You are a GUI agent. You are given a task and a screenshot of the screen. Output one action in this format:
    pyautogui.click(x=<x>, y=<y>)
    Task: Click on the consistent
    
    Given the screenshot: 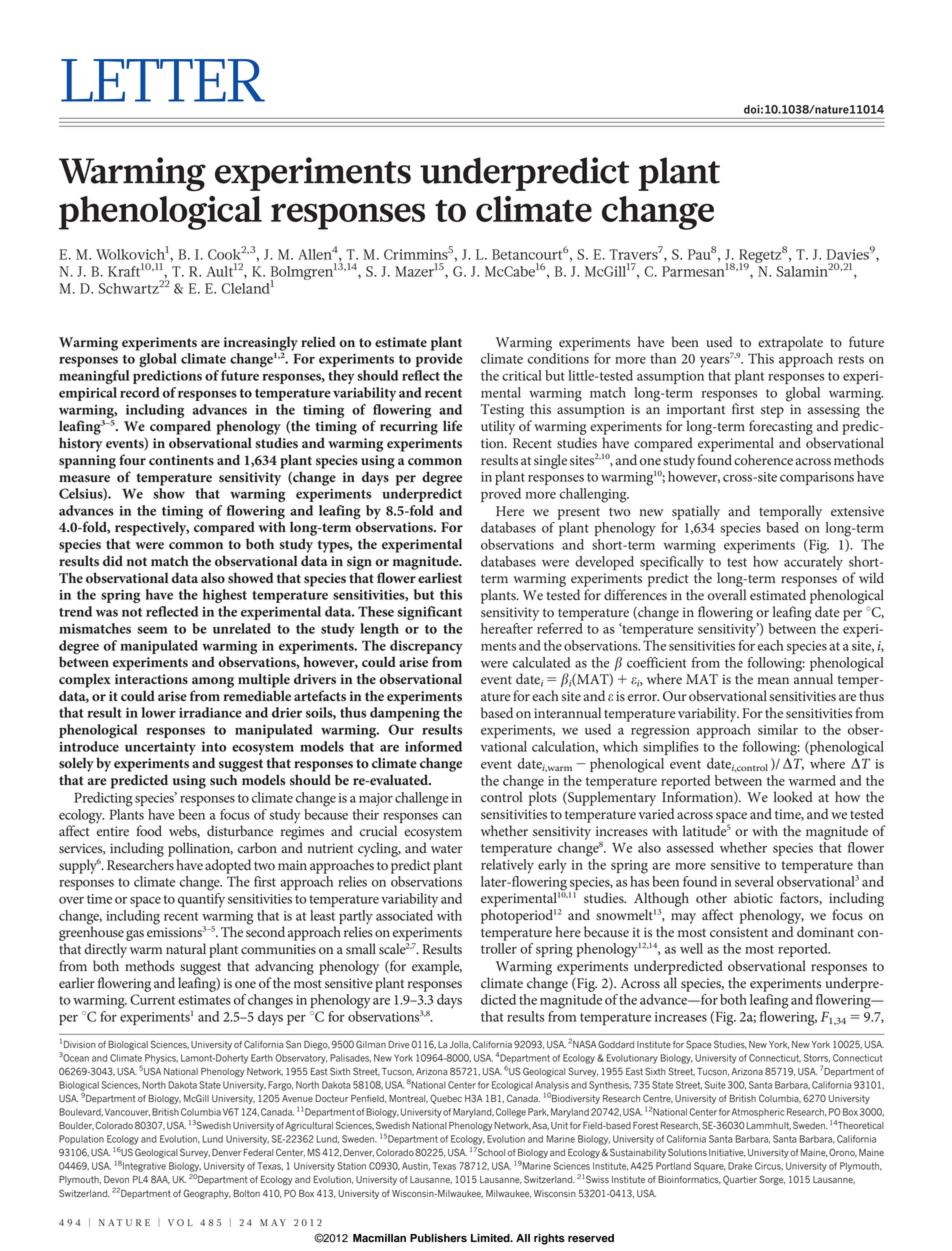 What is the action you would take?
    pyautogui.click(x=739, y=932)
